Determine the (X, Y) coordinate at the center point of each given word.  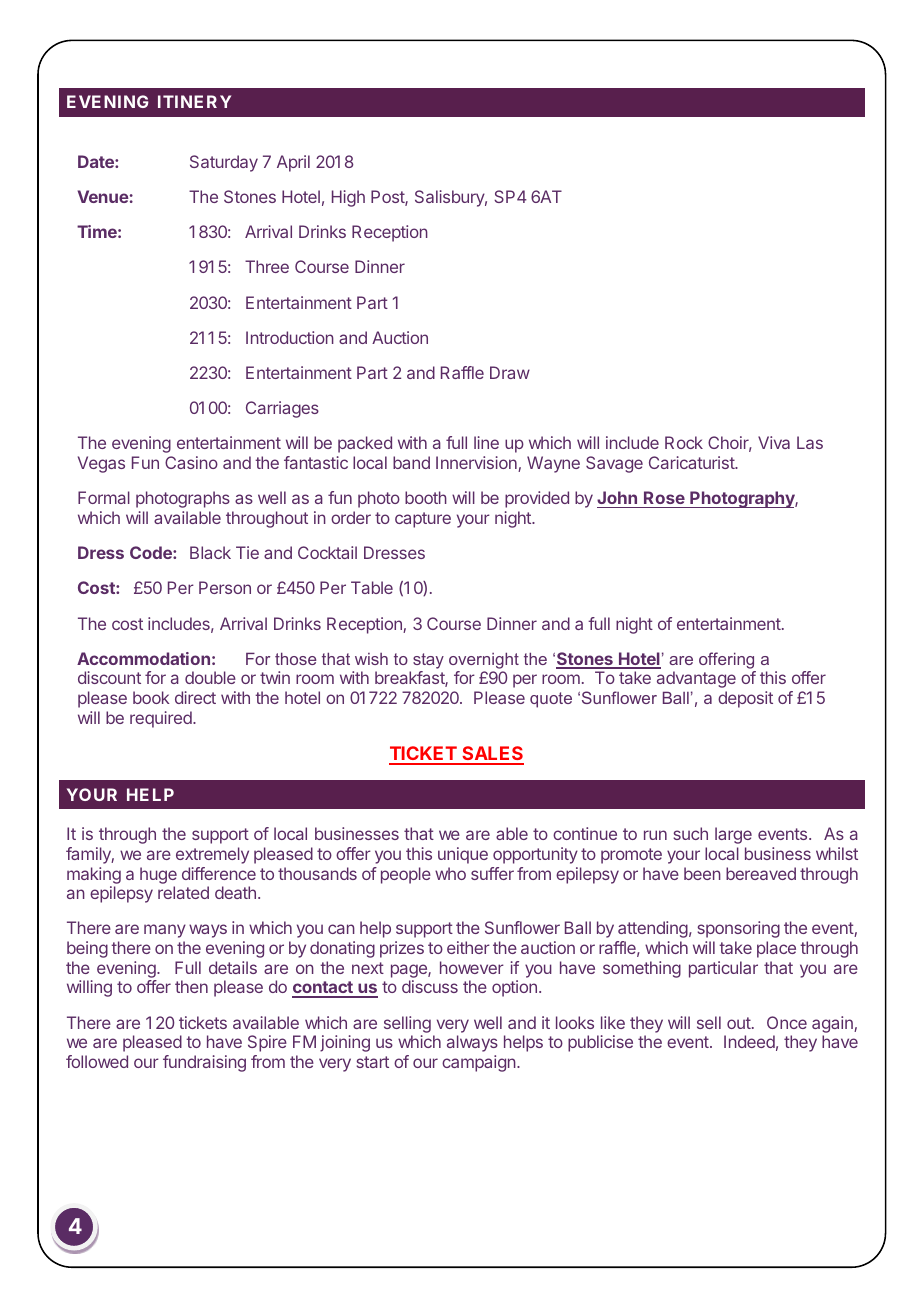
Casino (191, 462)
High (348, 198)
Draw (510, 372)
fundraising (204, 1063)
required (162, 719)
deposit (745, 699)
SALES (492, 755)
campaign (480, 1063)
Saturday (224, 163)
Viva (774, 442)
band (411, 462)
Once (787, 1022)
